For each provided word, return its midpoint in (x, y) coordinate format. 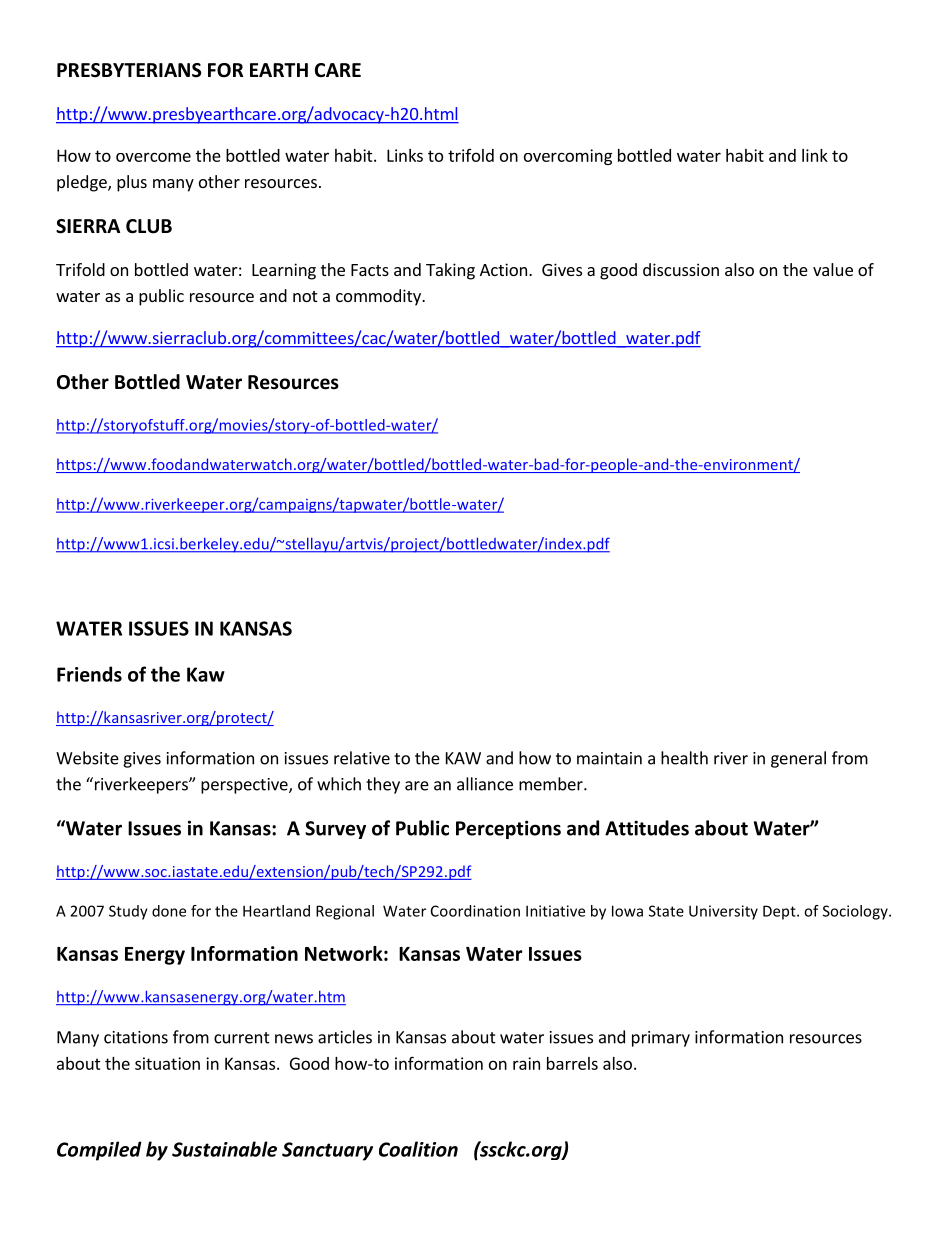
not (305, 296)
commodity (379, 297)
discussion (681, 269)
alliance (485, 784)
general (798, 759)
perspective (245, 786)
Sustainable (224, 1149)
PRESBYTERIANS (129, 70)
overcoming (568, 157)
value (833, 269)
